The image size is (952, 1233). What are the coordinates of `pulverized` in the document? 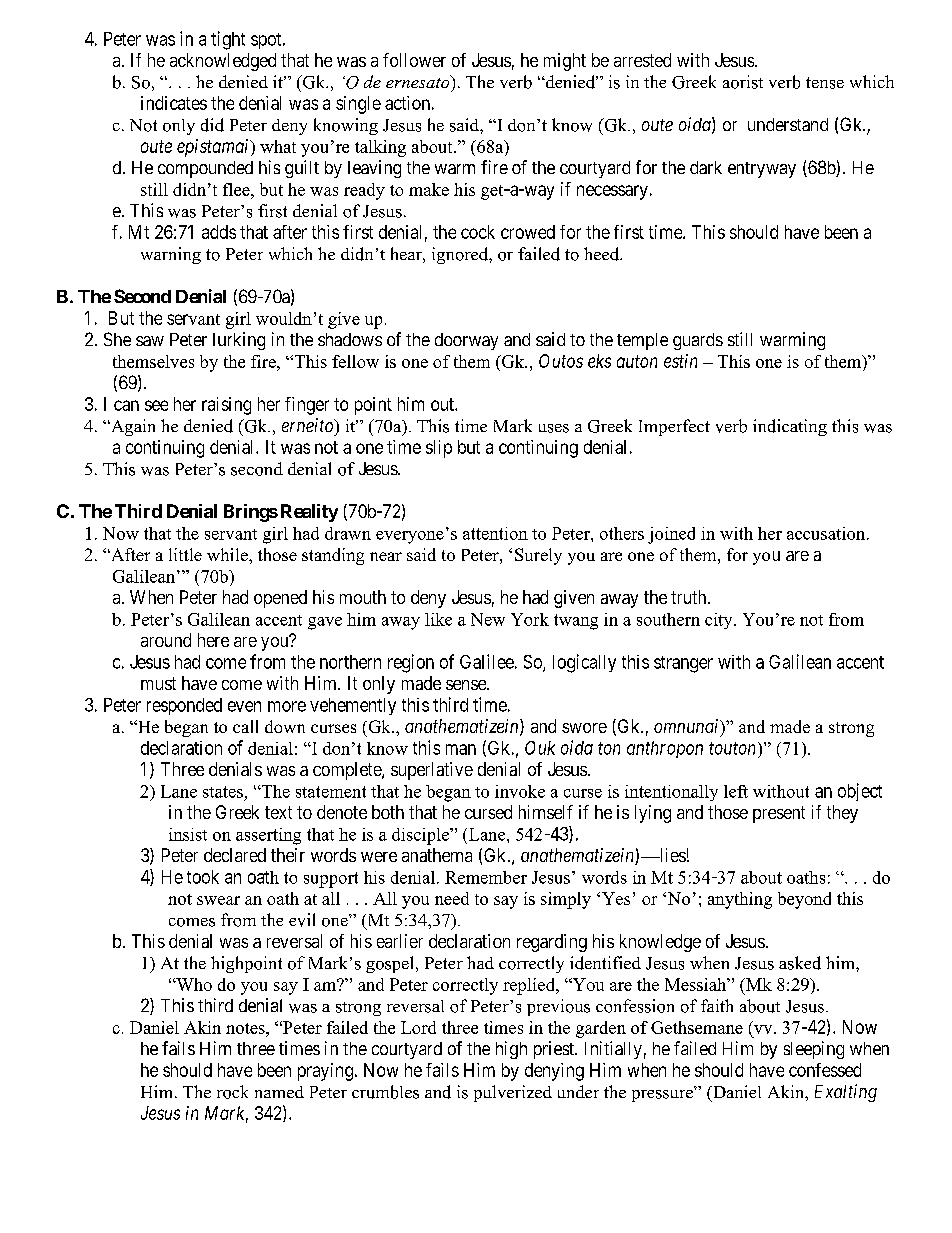 It's located at (513, 1093).
